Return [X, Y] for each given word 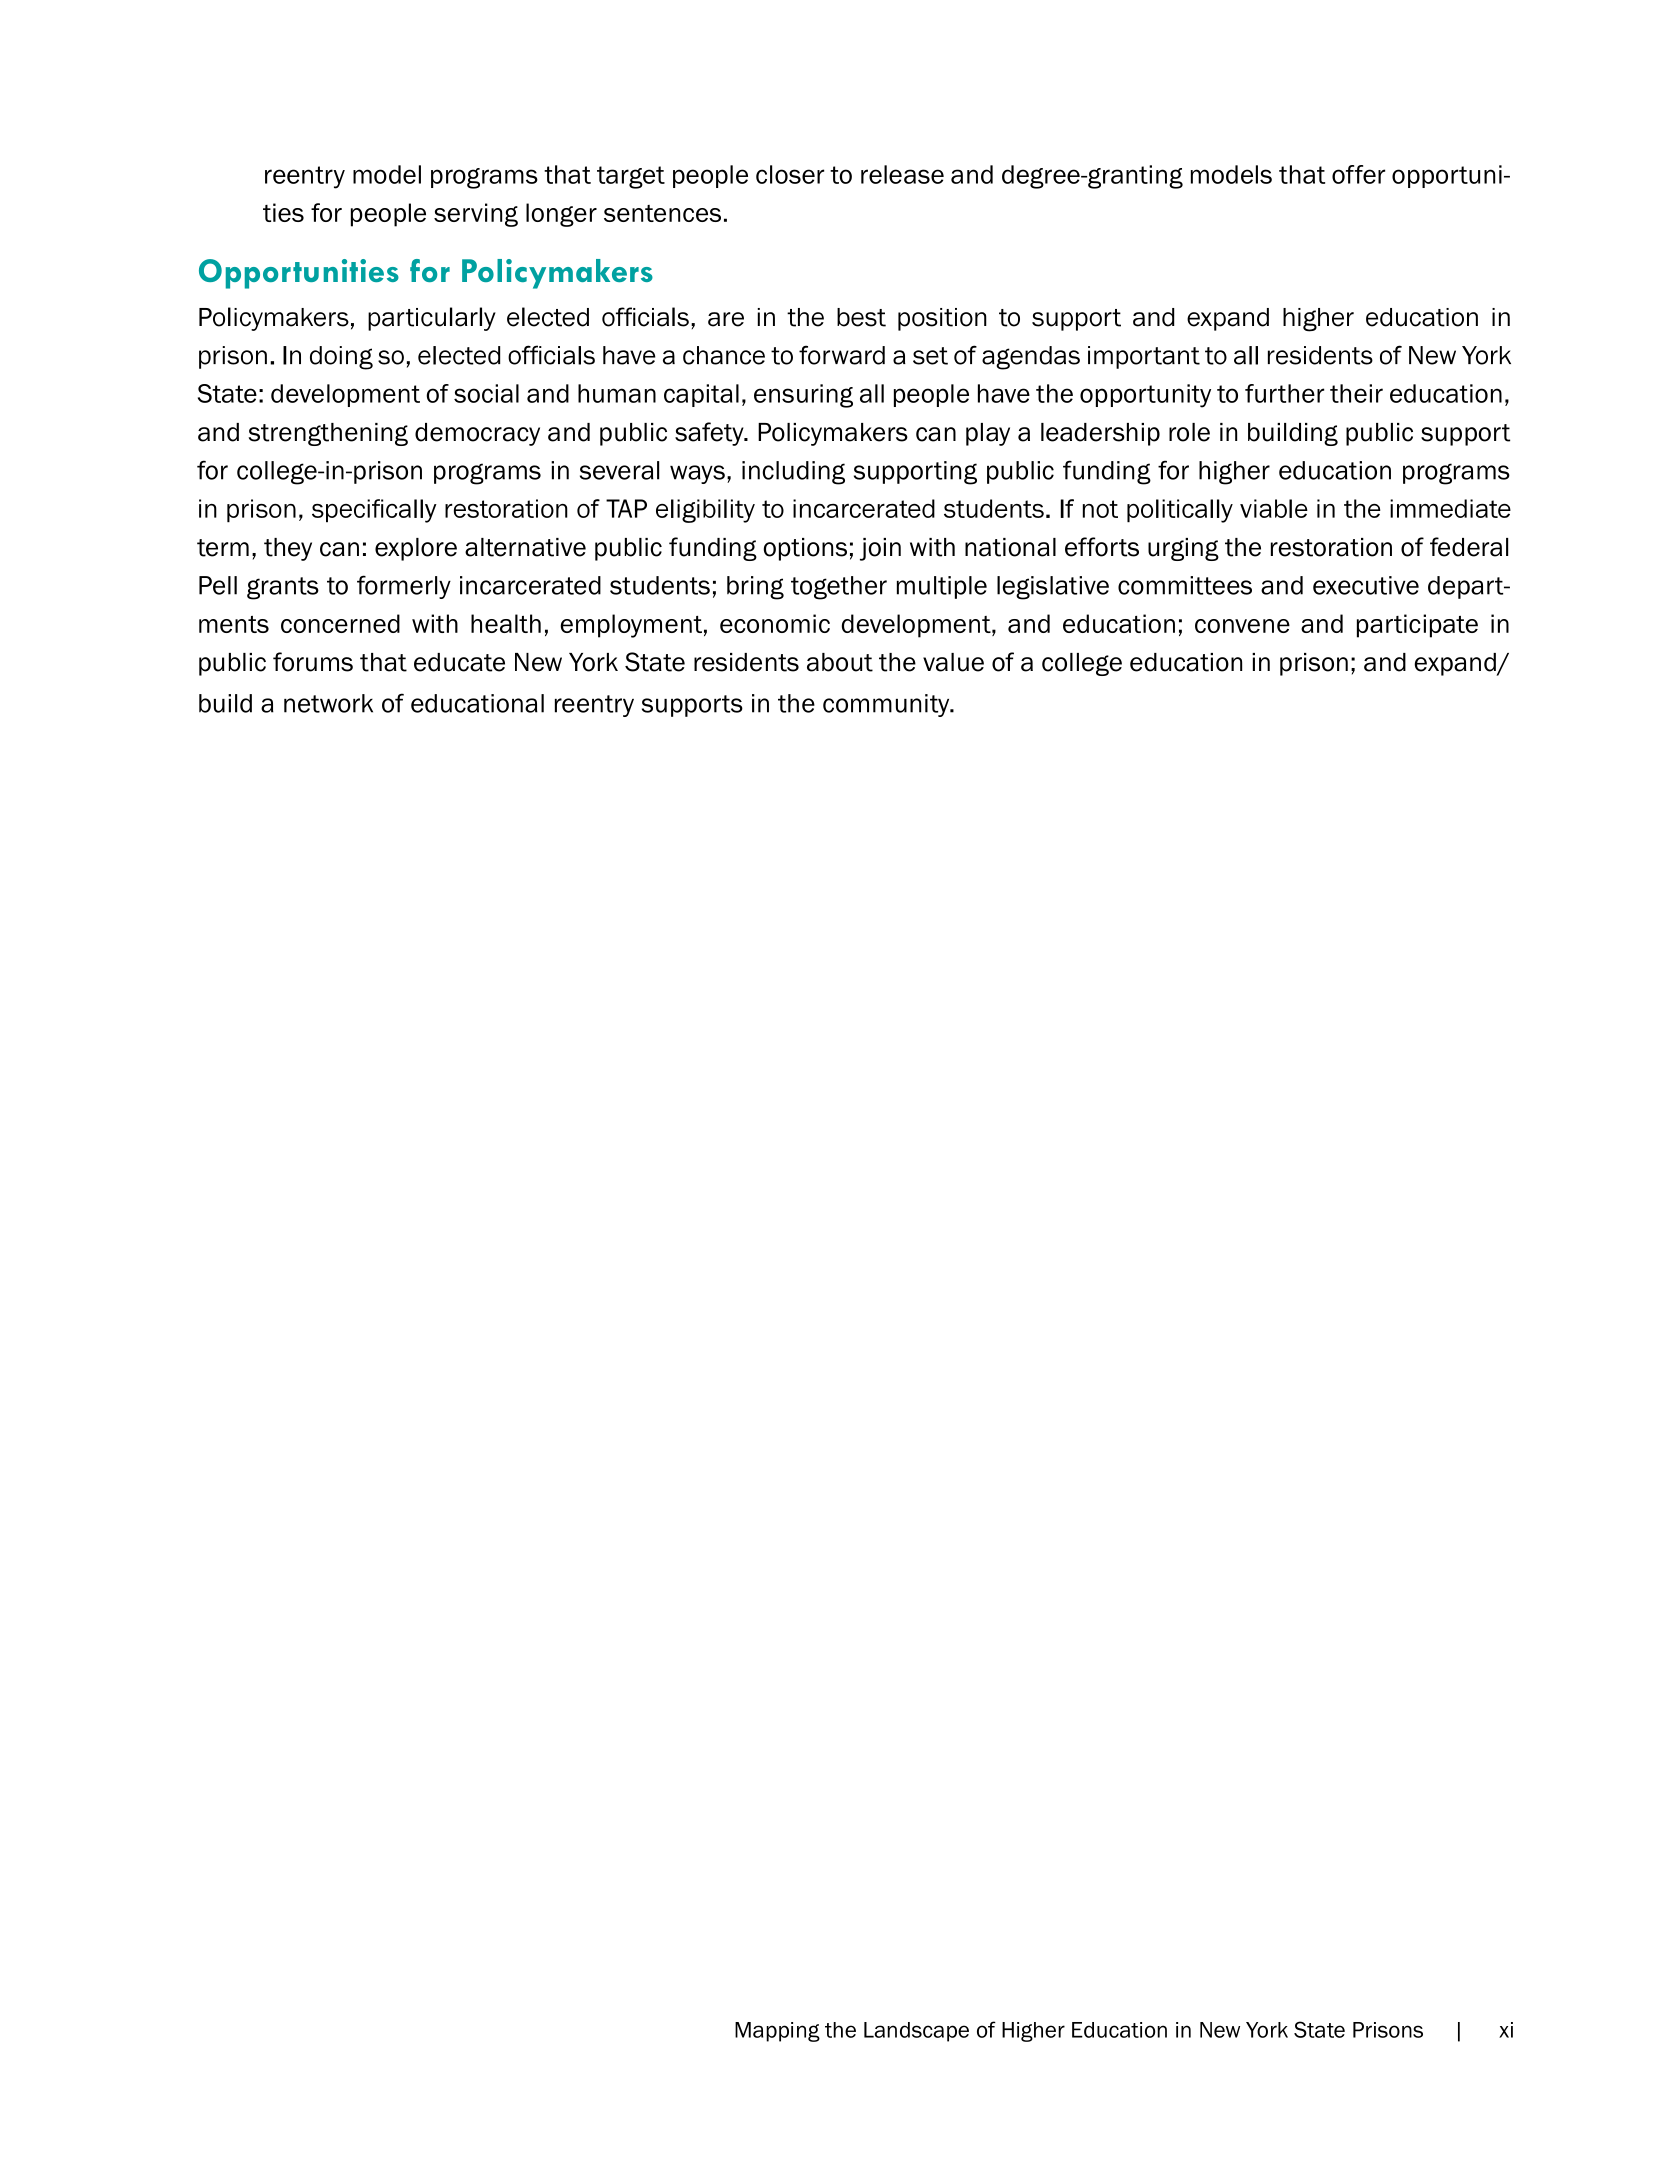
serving [476, 215]
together [839, 588]
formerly [404, 587]
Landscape [916, 2032]
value [953, 662]
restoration [1331, 547]
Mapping [777, 2032]
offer [1358, 174]
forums [313, 662]
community [887, 705]
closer [790, 174]
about [840, 662]
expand [1456, 664]
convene [1242, 626]
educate [459, 662]
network [328, 703]
